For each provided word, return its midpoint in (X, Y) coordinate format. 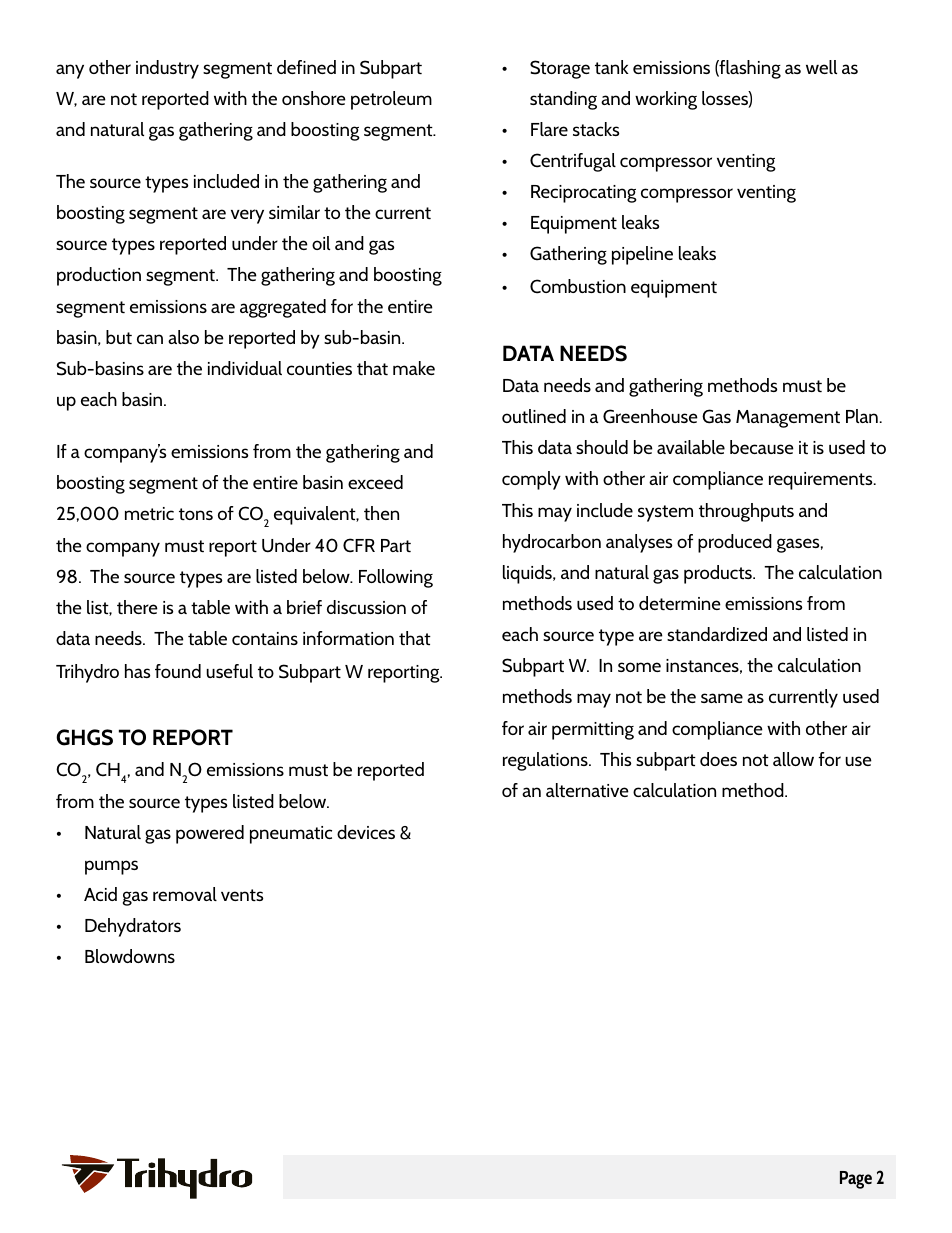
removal (185, 894)
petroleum (391, 100)
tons (196, 514)
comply (531, 480)
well (821, 67)
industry (167, 69)
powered (210, 834)
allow (793, 759)
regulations (546, 761)
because (762, 447)
